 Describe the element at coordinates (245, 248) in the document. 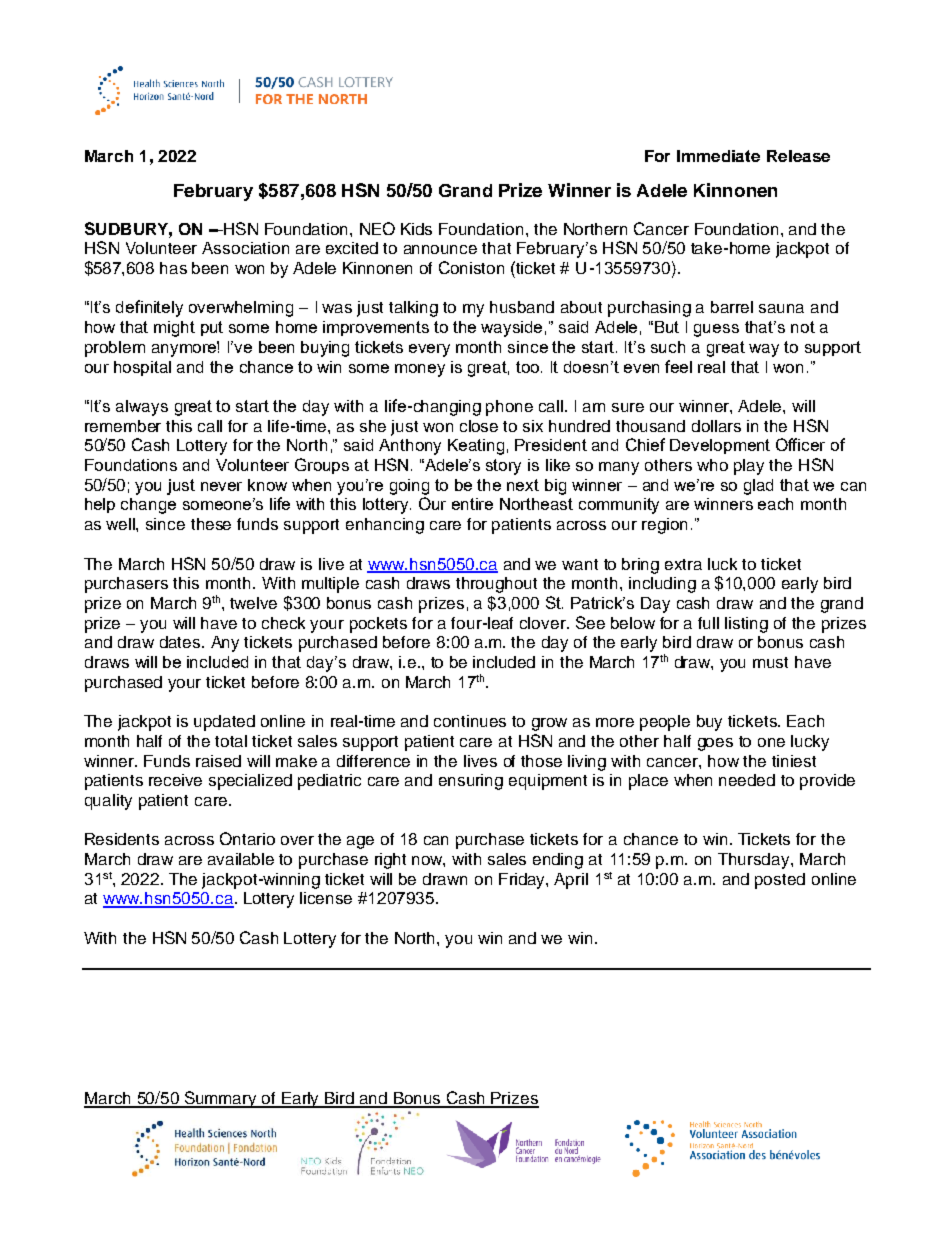

I see `Association` at that location.
